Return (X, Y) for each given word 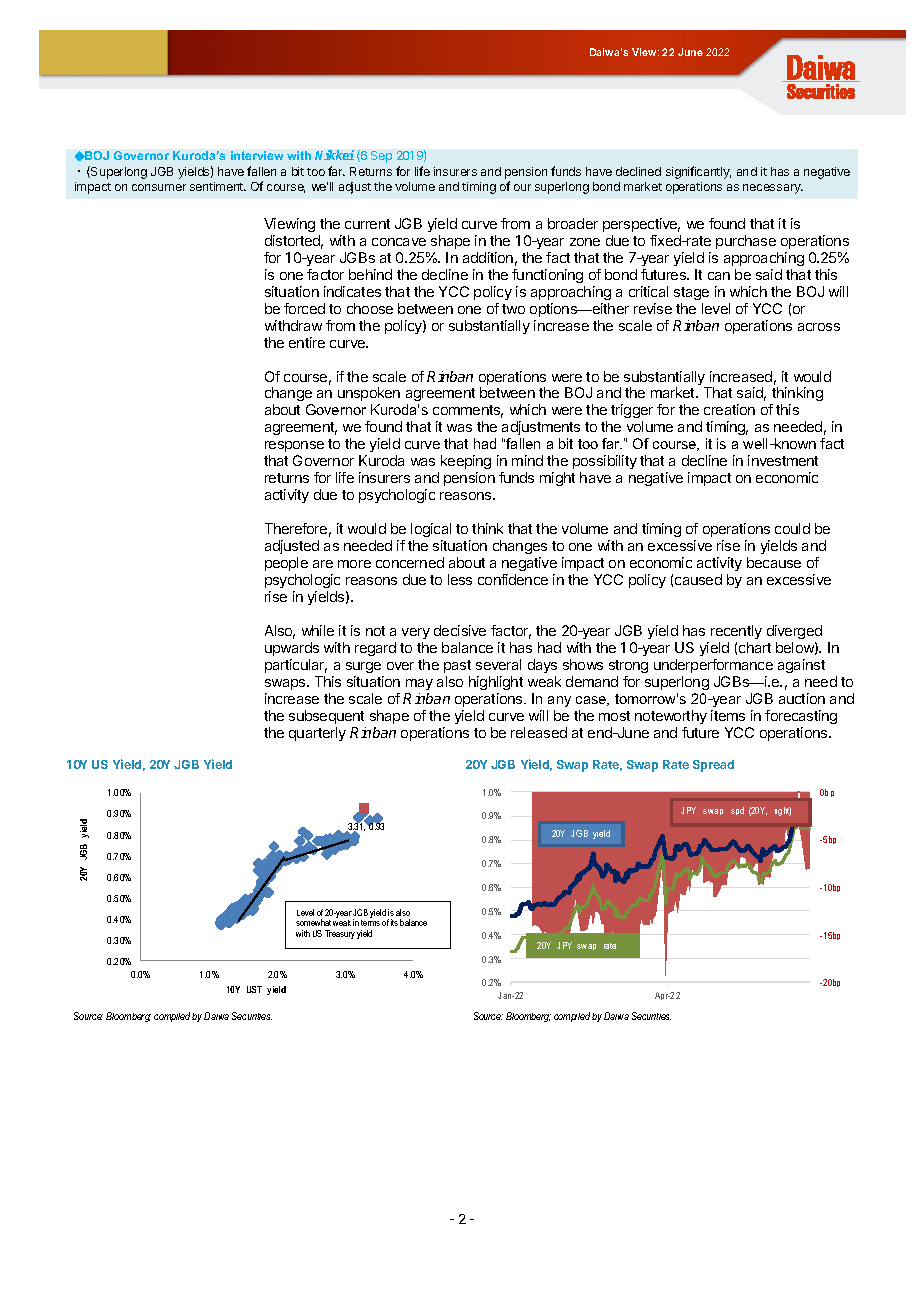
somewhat (313, 922)
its (394, 922)
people (286, 564)
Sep (381, 157)
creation (729, 409)
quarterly (317, 734)
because (774, 562)
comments (468, 411)
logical (431, 530)
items (728, 715)
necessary (773, 189)
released (539, 732)
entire (307, 342)
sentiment (218, 186)
